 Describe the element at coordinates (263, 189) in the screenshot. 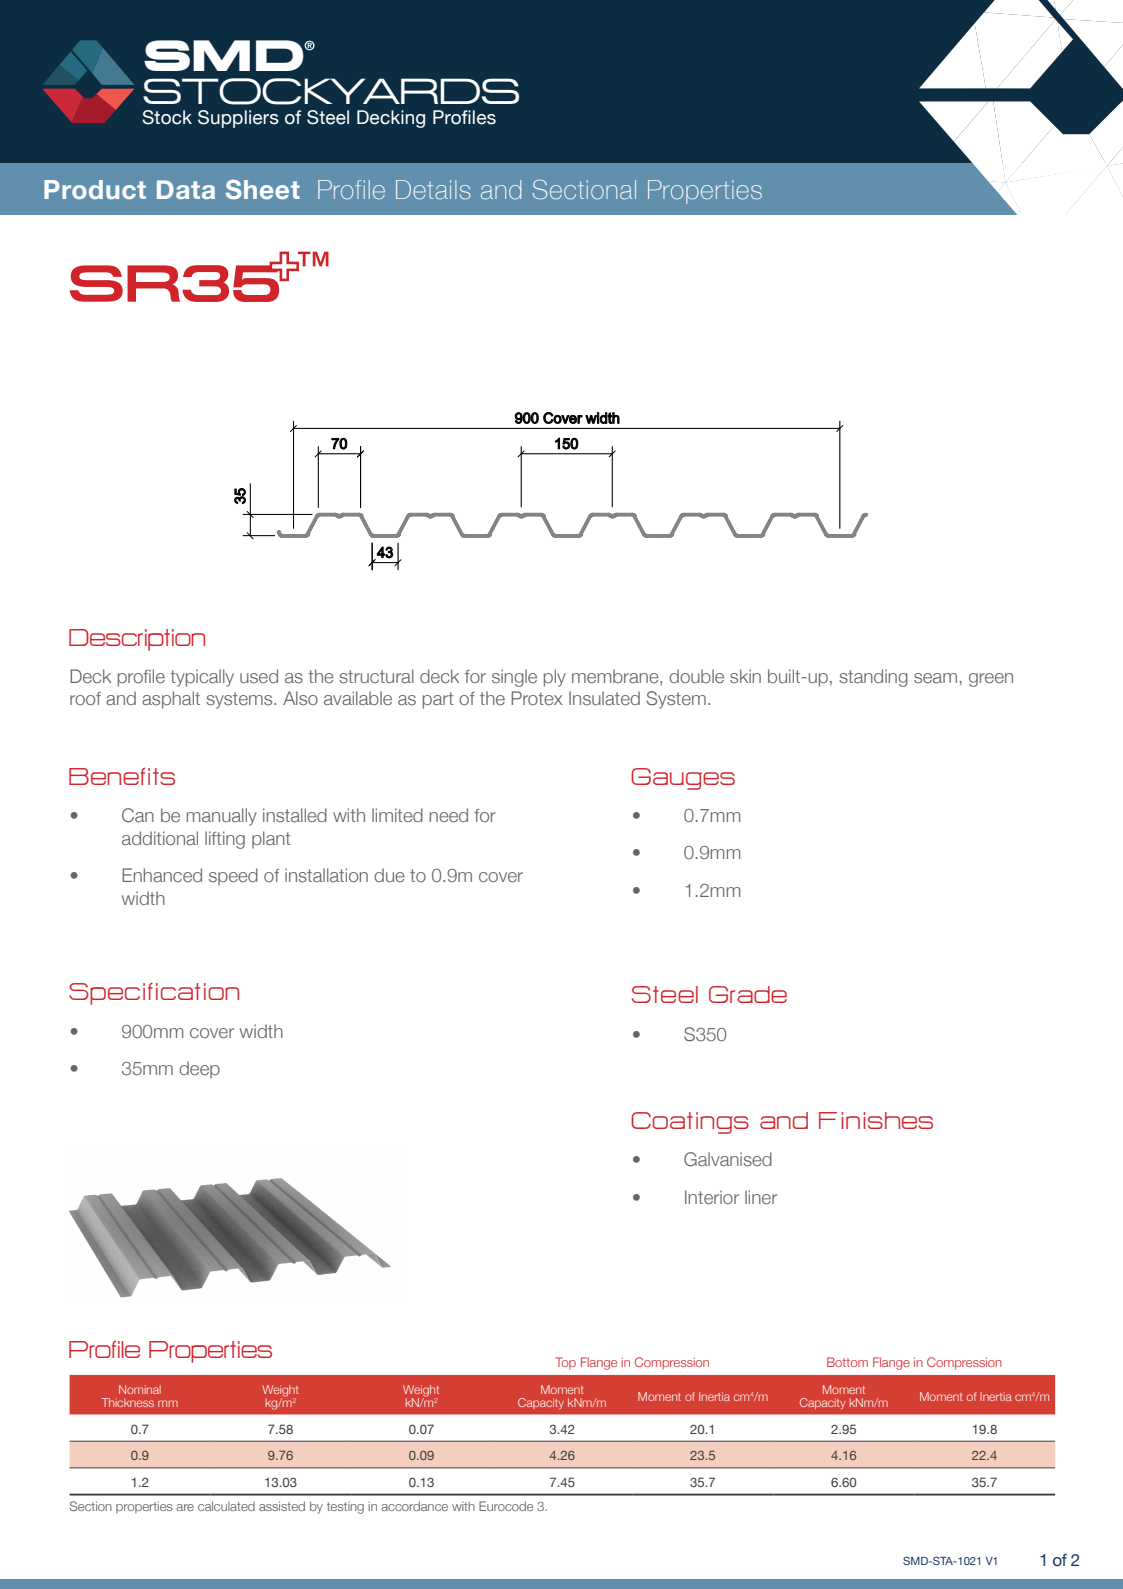

I see `Sheet` at that location.
